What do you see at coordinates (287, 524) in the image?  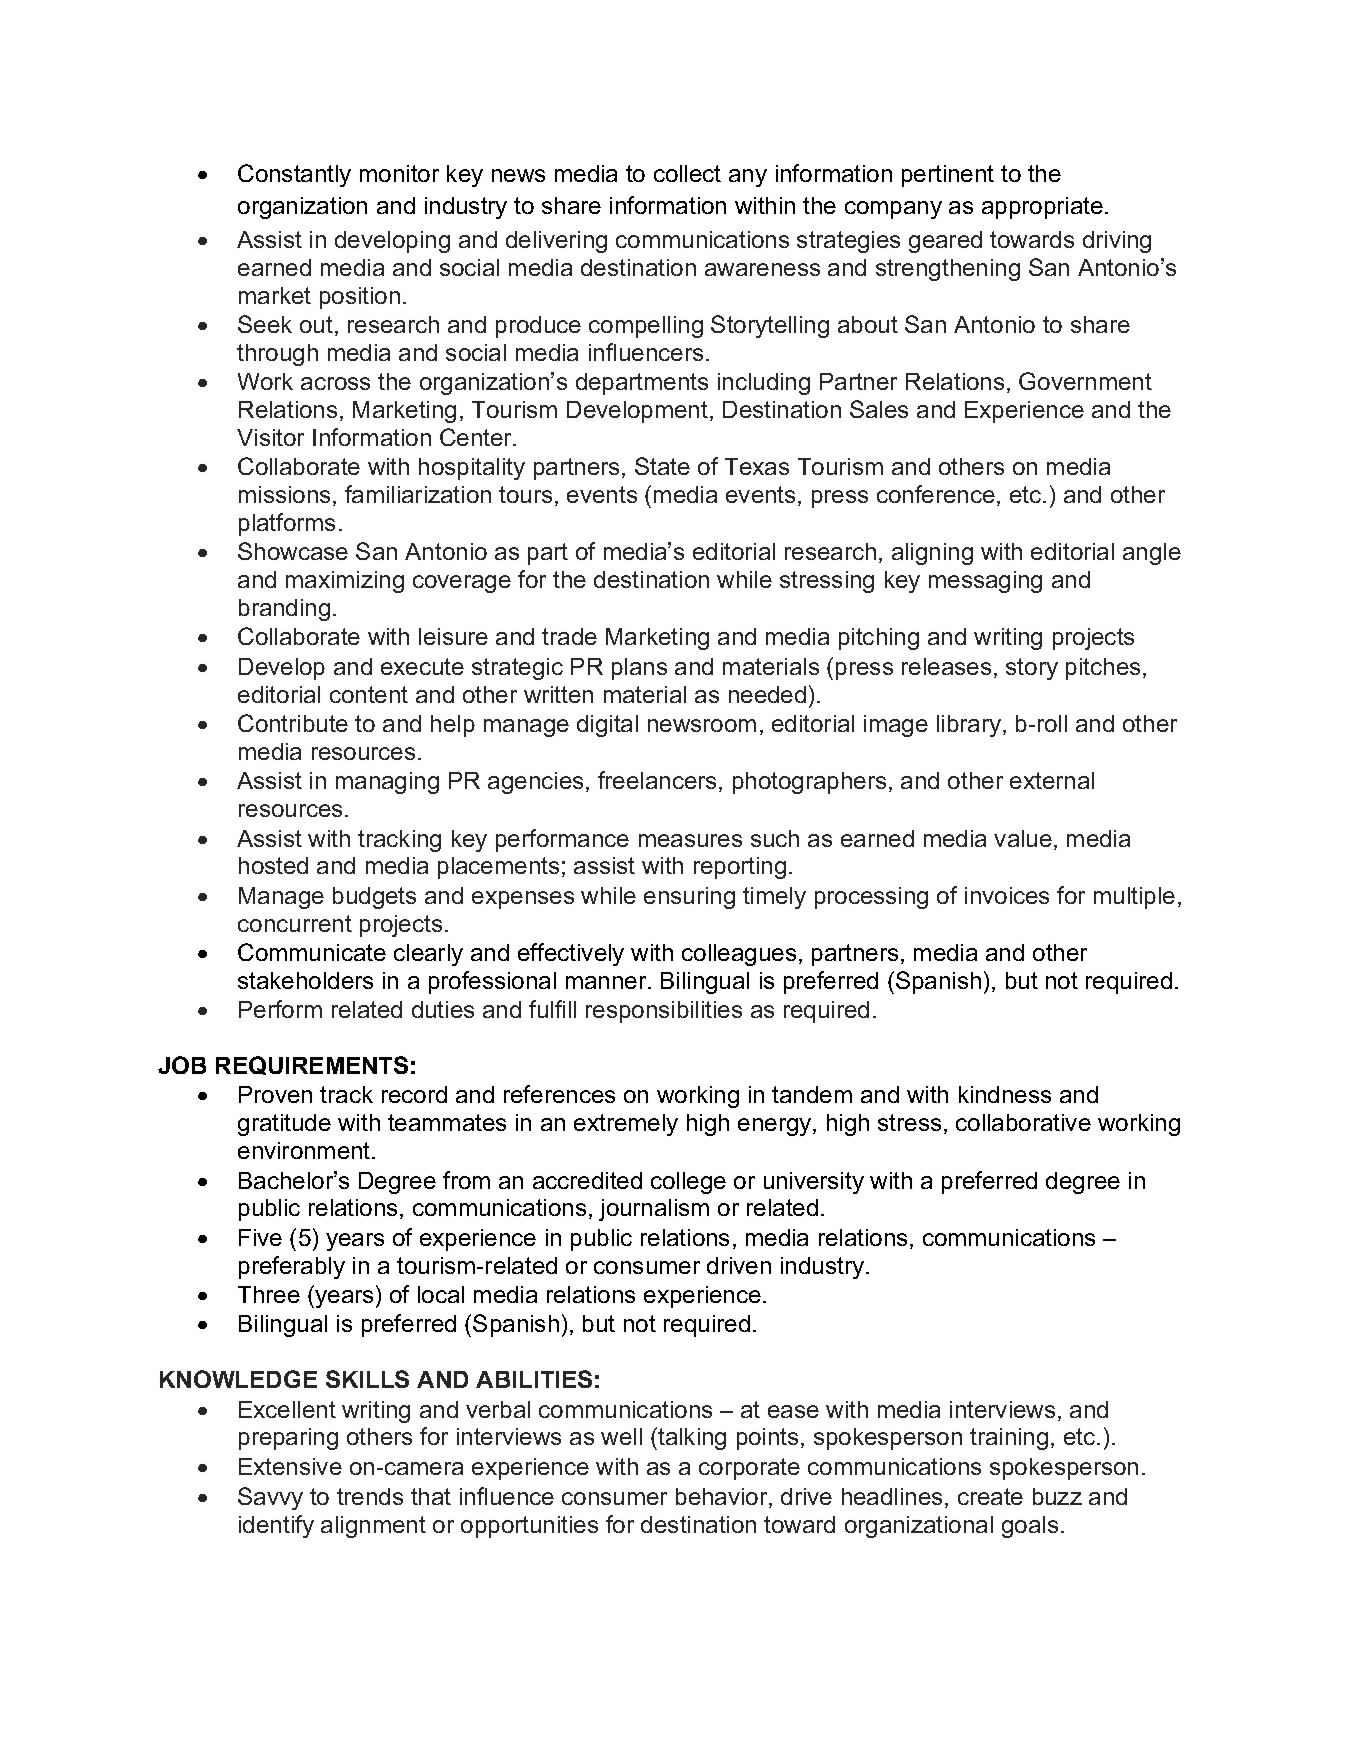 I see `platforms` at bounding box center [287, 524].
